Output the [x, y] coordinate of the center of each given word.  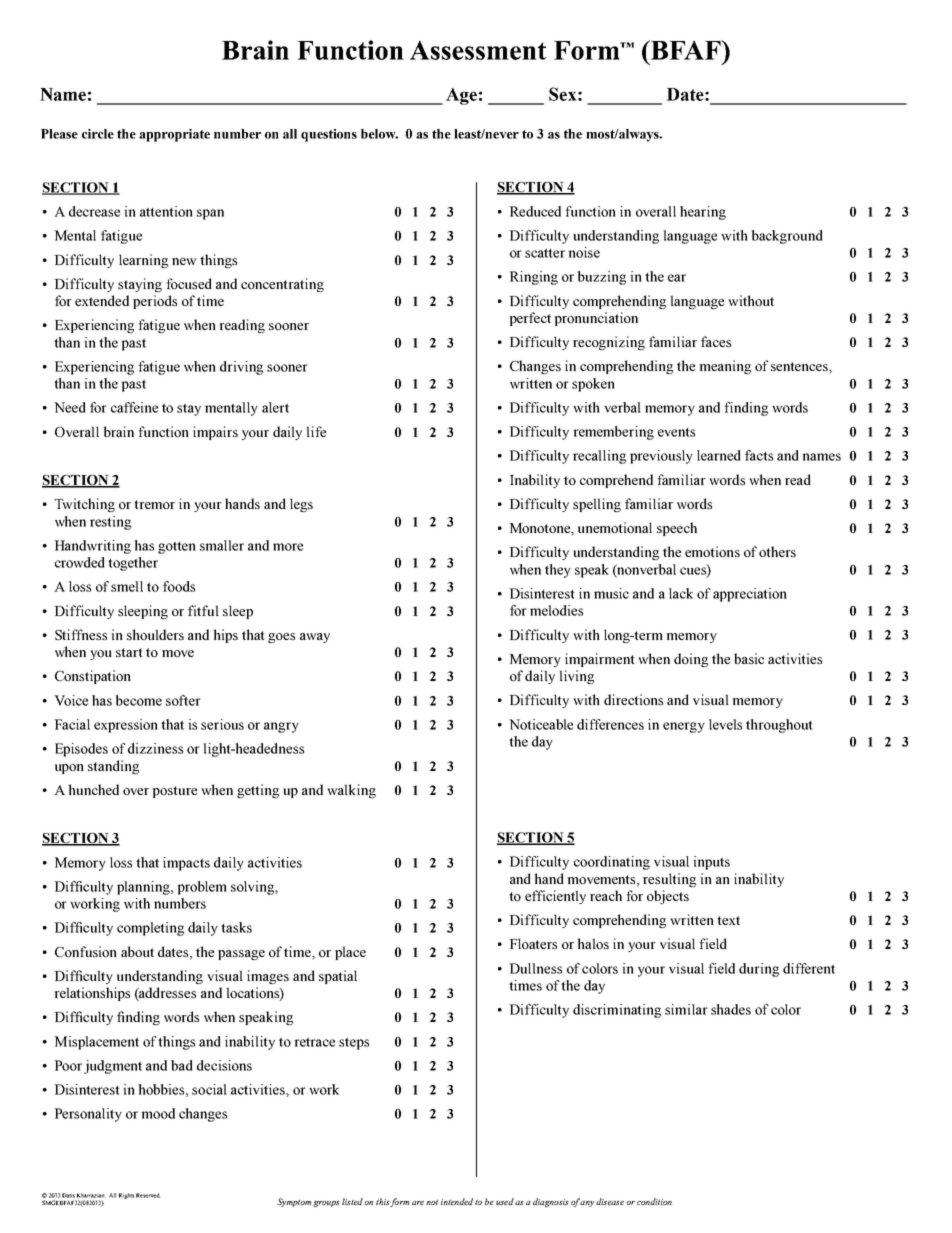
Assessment [478, 50]
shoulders [155, 634]
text [728, 920]
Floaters [533, 943]
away [315, 638]
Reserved [148, 1195]
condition [654, 1201]
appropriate [174, 135]
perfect [530, 319]
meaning [725, 367]
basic [749, 658]
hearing [703, 213]
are [418, 1203]
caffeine [134, 407]
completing [150, 929]
